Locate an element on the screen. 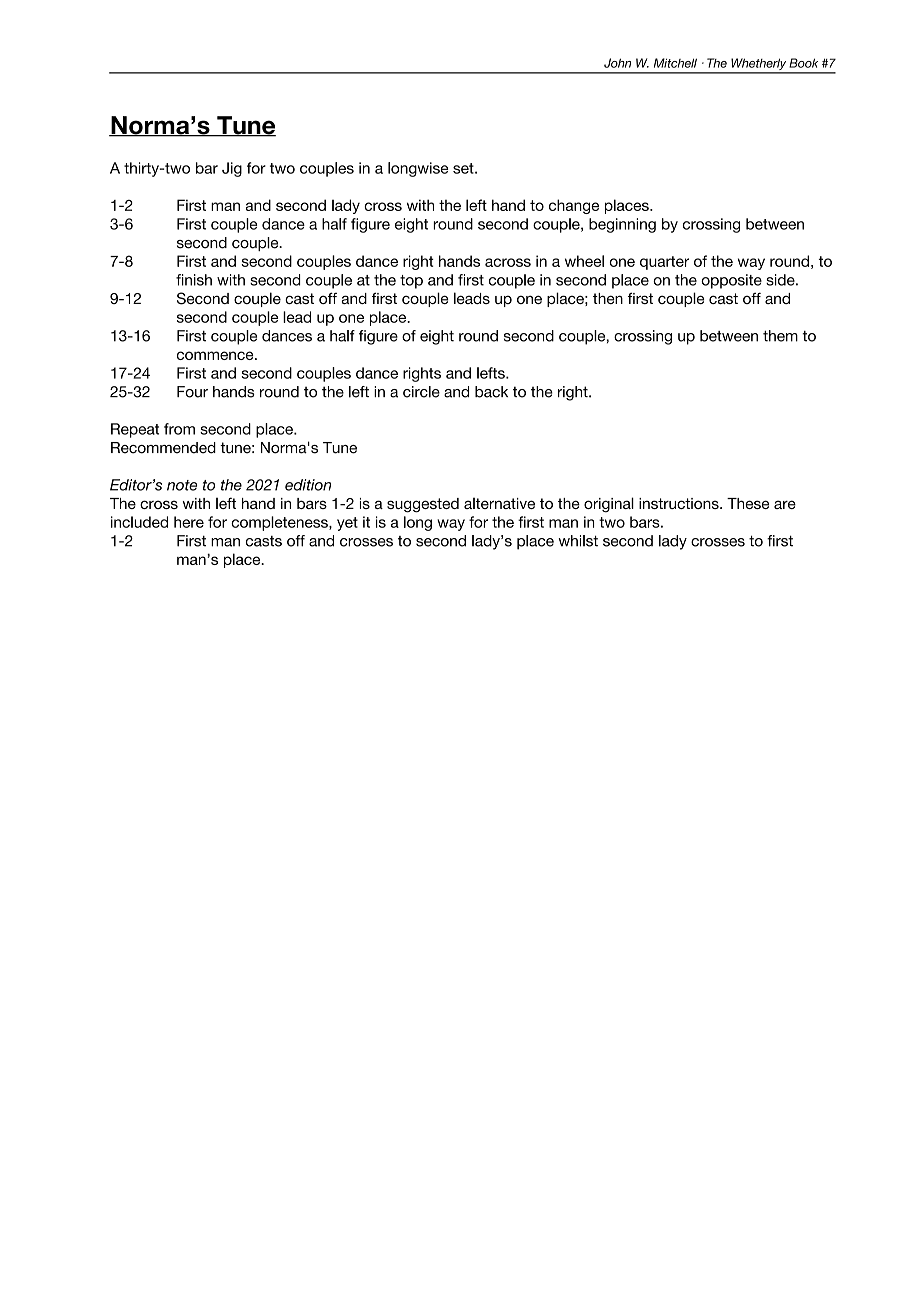 Image resolution: width=924 pixels, height=1308 pixels. Four is located at coordinates (192, 392).
